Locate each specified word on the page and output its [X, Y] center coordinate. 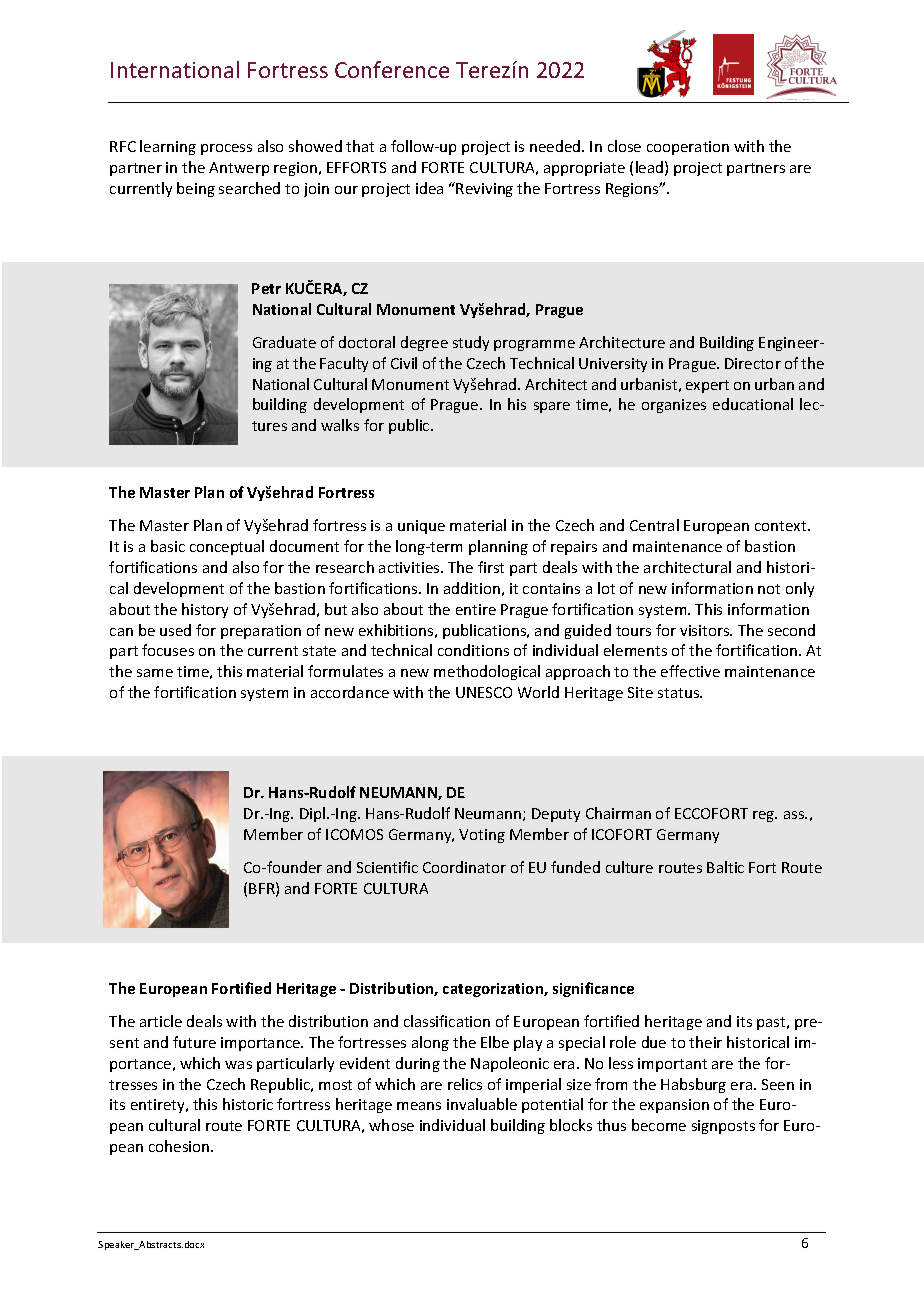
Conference [392, 69]
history [205, 610]
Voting [482, 836]
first [491, 567]
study [471, 343]
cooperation [688, 148]
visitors [706, 630]
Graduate [284, 342]
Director [753, 363]
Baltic [725, 867]
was [238, 1065]
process [226, 149]
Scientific [387, 867]
